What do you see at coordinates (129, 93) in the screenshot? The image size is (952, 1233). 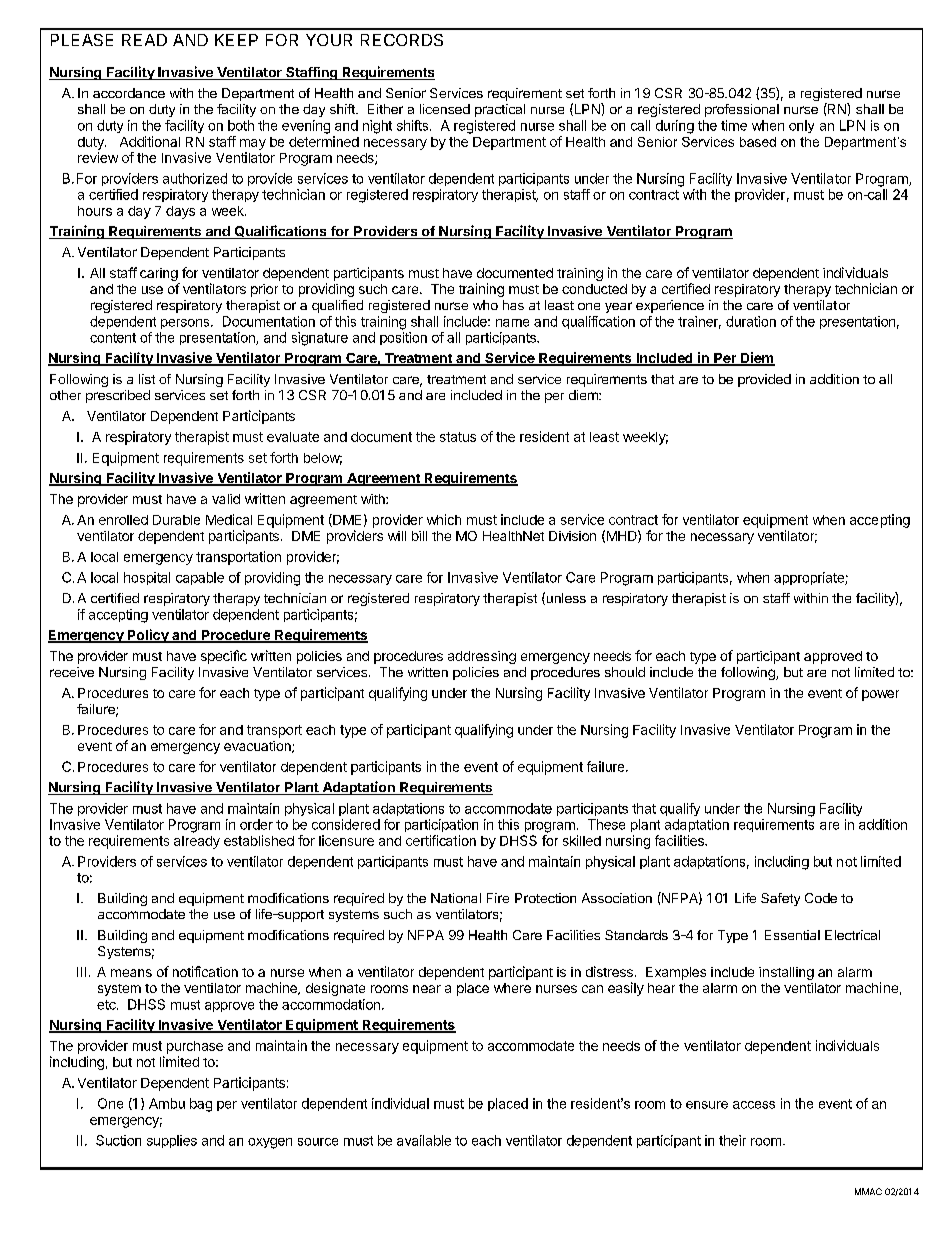 I see `accordance` at bounding box center [129, 93].
